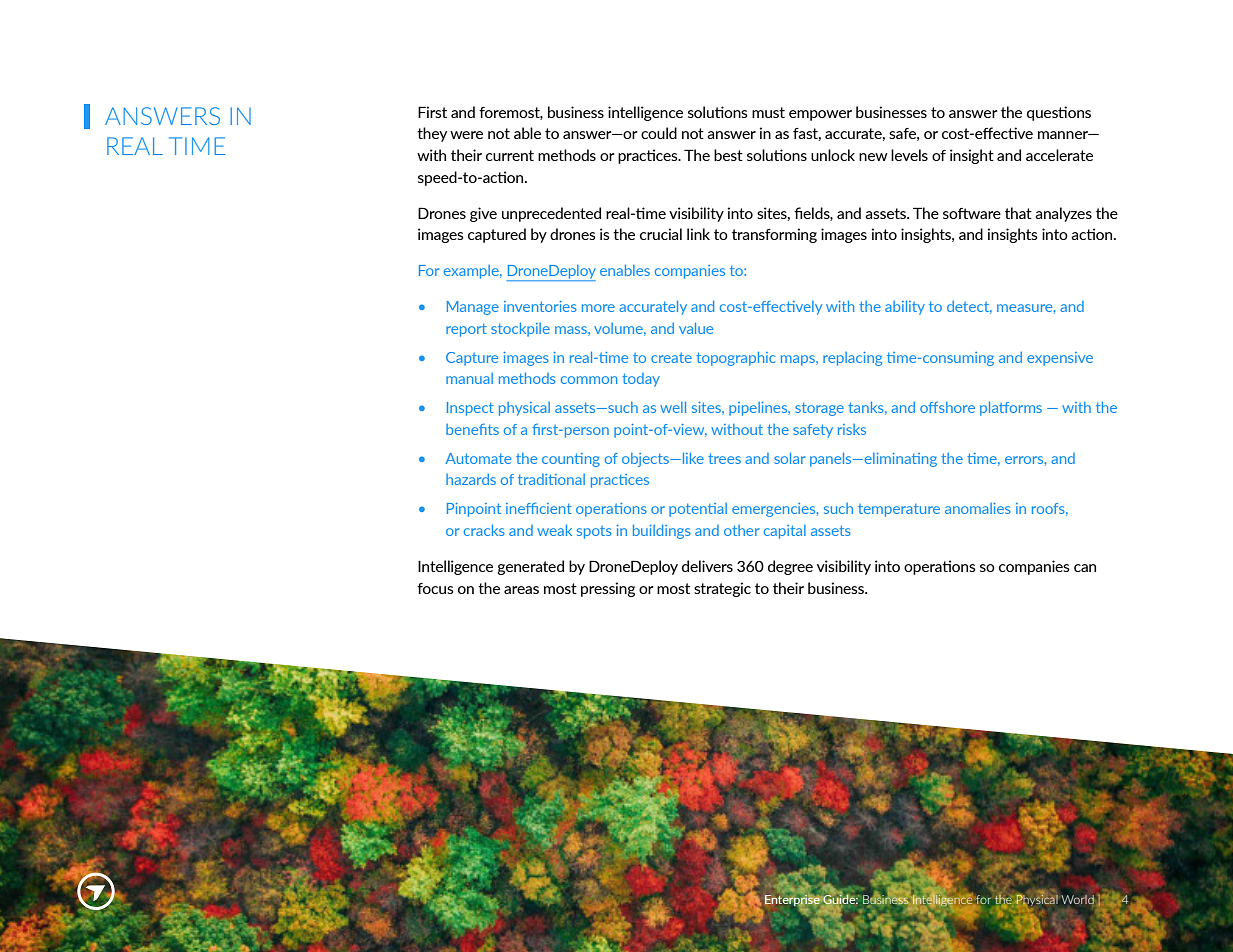 This screenshot has height=952, width=1233. Describe the element at coordinates (539, 508) in the screenshot. I see `inefficient` at that location.
